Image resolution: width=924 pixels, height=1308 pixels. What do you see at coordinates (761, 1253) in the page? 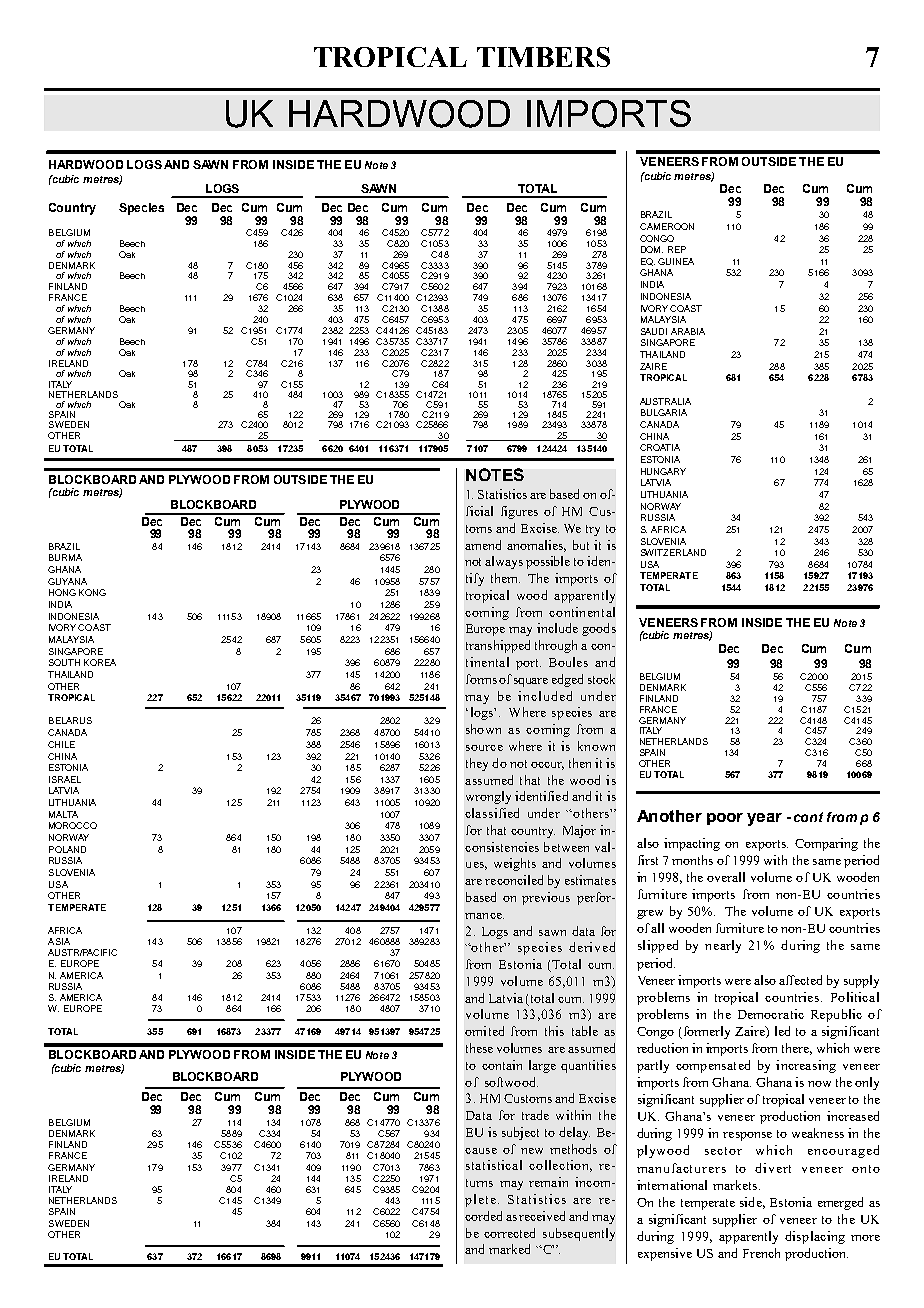
I see `French` at bounding box center [761, 1253].
